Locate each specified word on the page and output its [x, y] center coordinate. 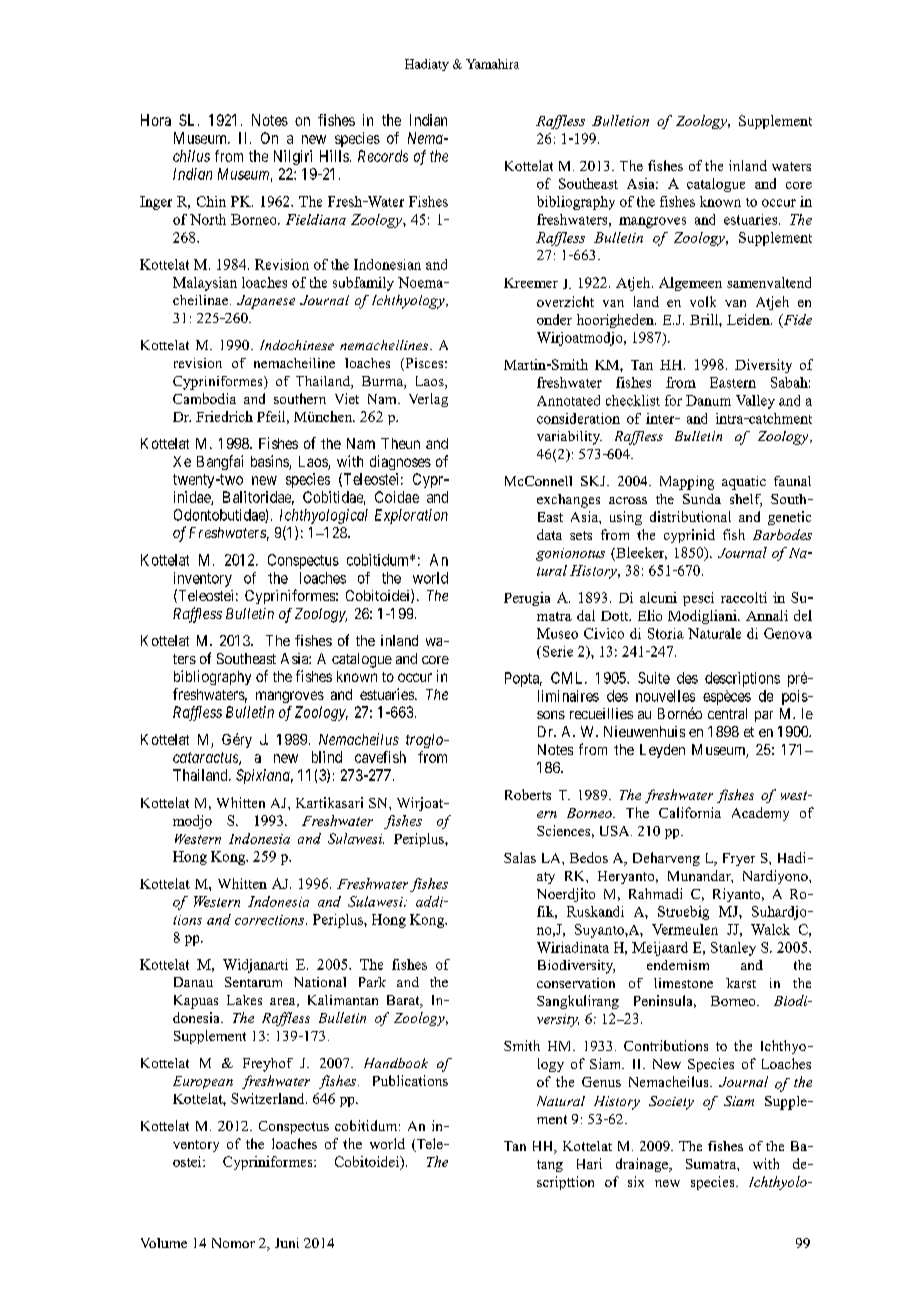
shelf [746, 500]
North [208, 219]
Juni [287, 1243]
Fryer [739, 859]
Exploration [411, 516]
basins [270, 462]
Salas [520, 857]
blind [327, 757]
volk [703, 301]
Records [383, 156]
